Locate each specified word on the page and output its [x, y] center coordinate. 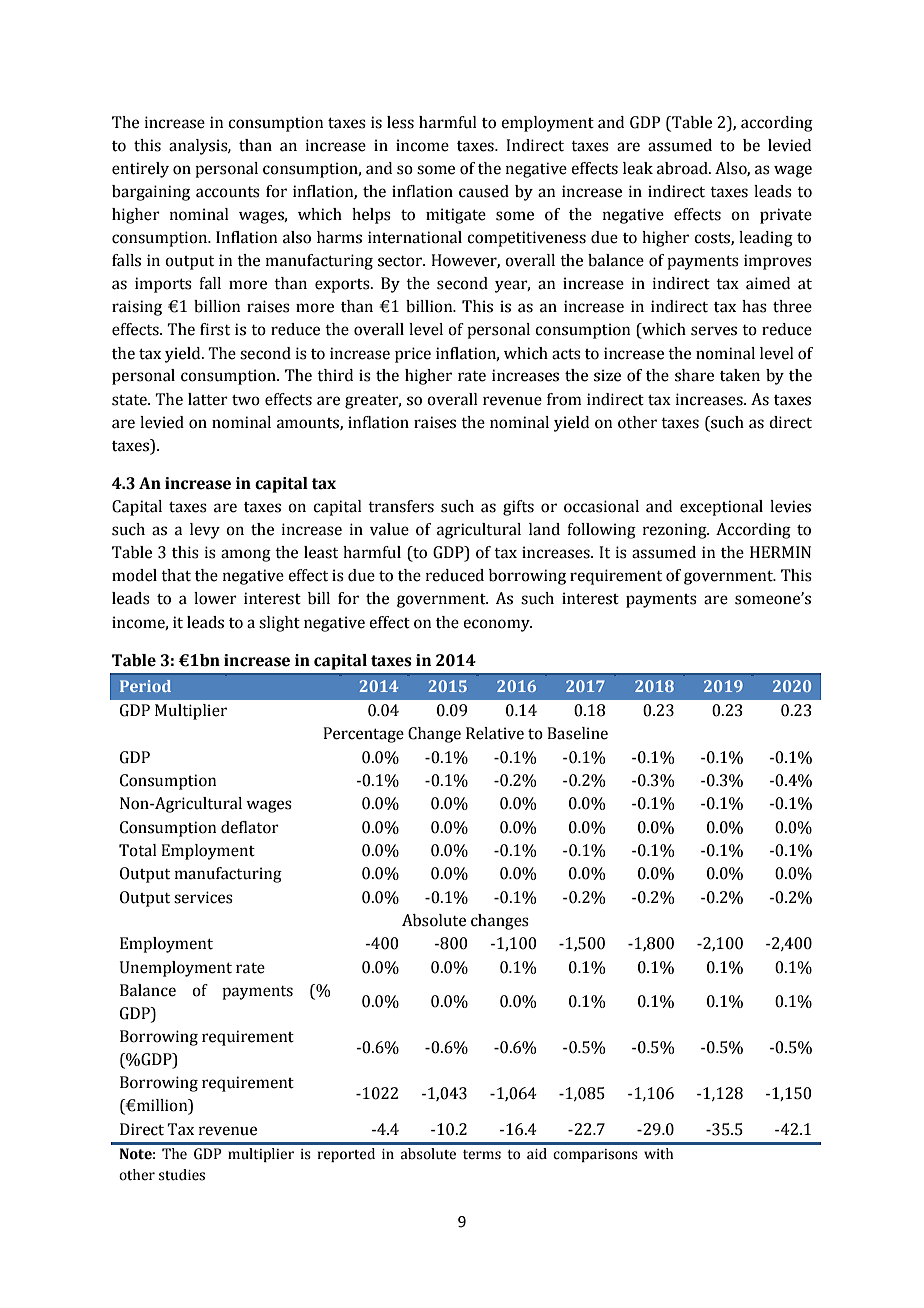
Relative [495, 733]
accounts [228, 192]
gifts [518, 508]
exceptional [721, 508]
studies [182, 1175]
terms [482, 1155]
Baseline [577, 733]
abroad [683, 168]
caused [484, 191]
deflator [250, 827]
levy [205, 531]
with [658, 1153]
